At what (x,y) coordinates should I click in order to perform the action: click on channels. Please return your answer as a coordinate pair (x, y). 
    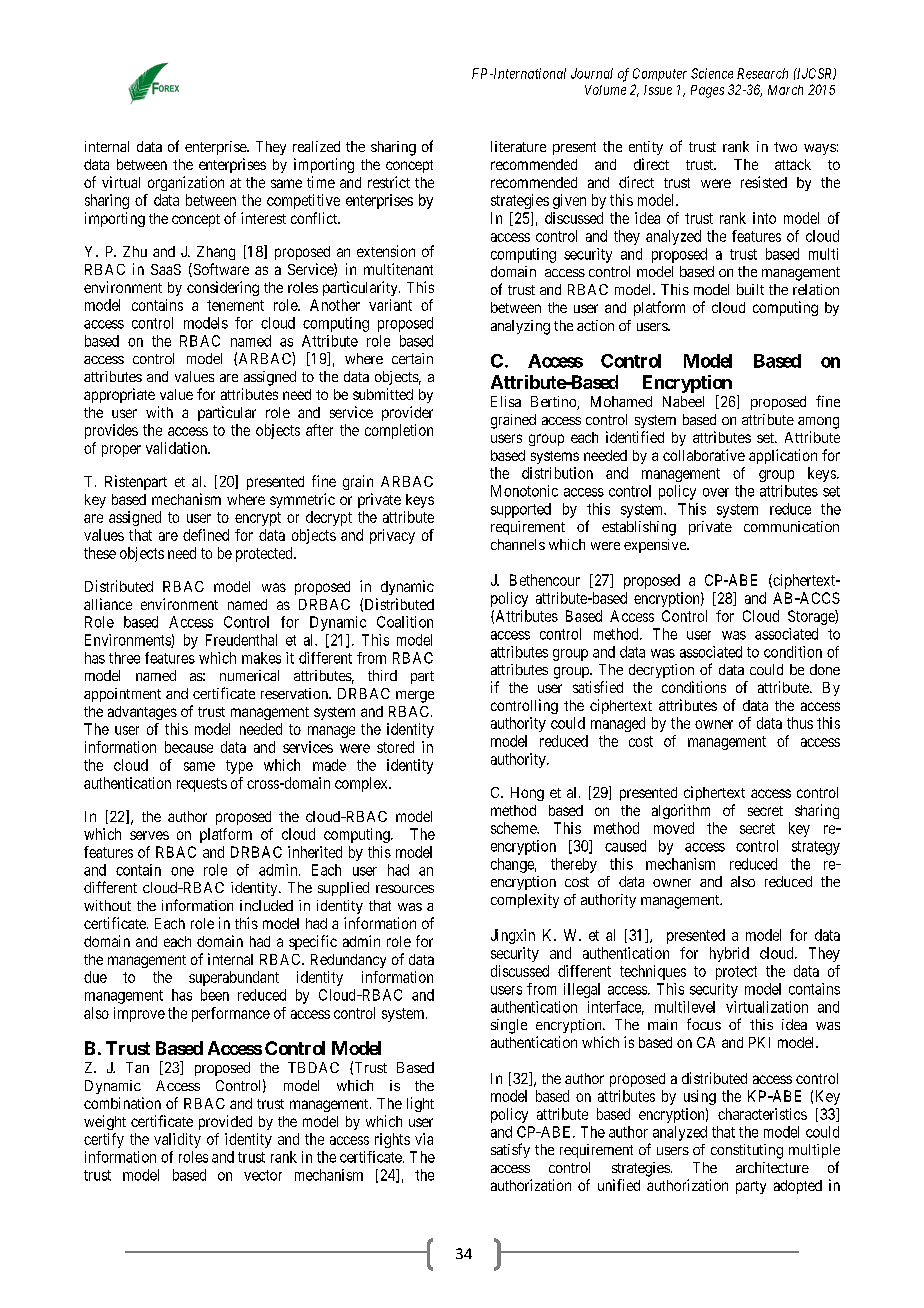
    Looking at the image, I should click on (518, 544).
